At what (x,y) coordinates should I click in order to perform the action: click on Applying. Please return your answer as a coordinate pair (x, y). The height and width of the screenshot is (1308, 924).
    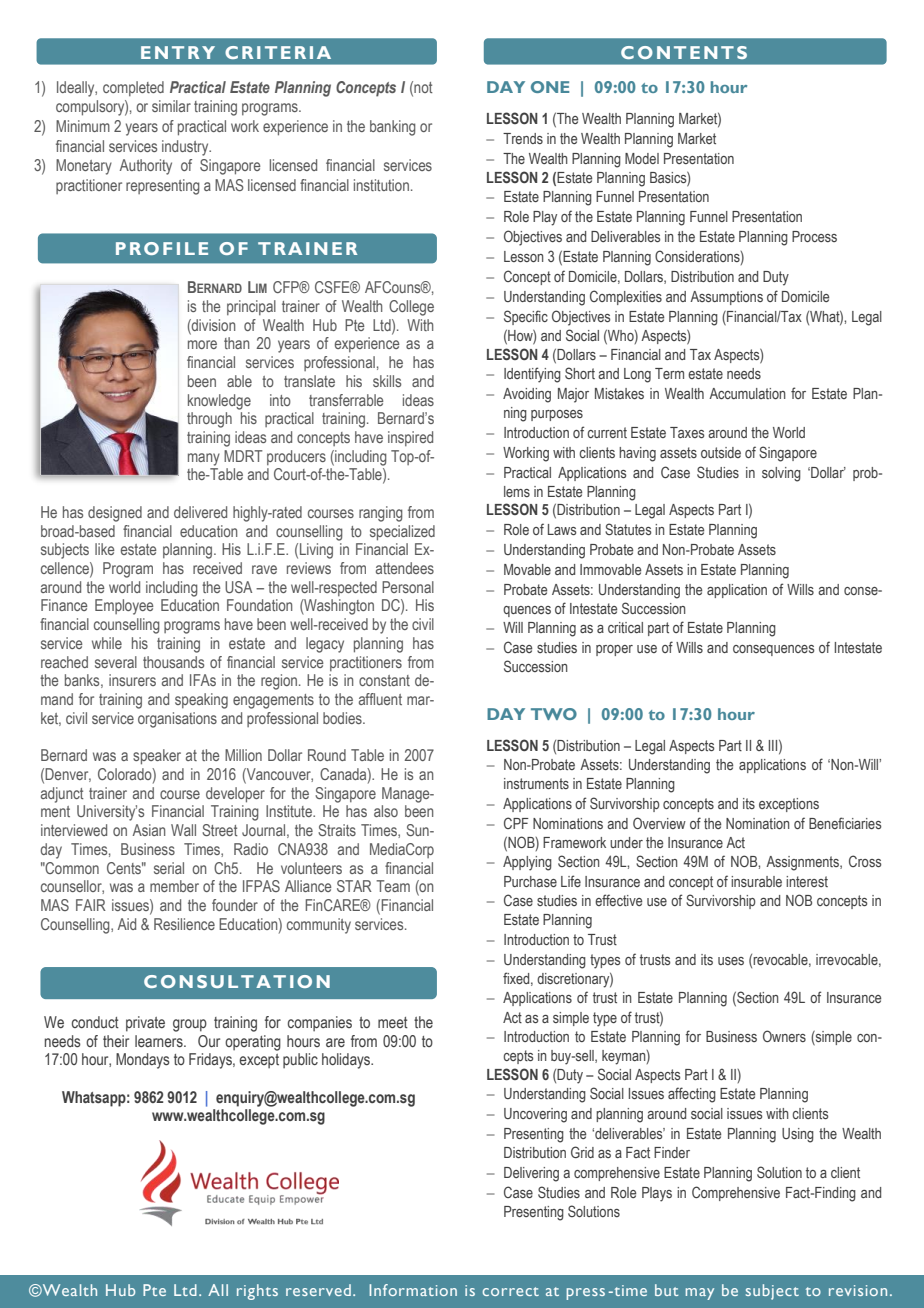
    Looking at the image, I should click on (527, 863).
